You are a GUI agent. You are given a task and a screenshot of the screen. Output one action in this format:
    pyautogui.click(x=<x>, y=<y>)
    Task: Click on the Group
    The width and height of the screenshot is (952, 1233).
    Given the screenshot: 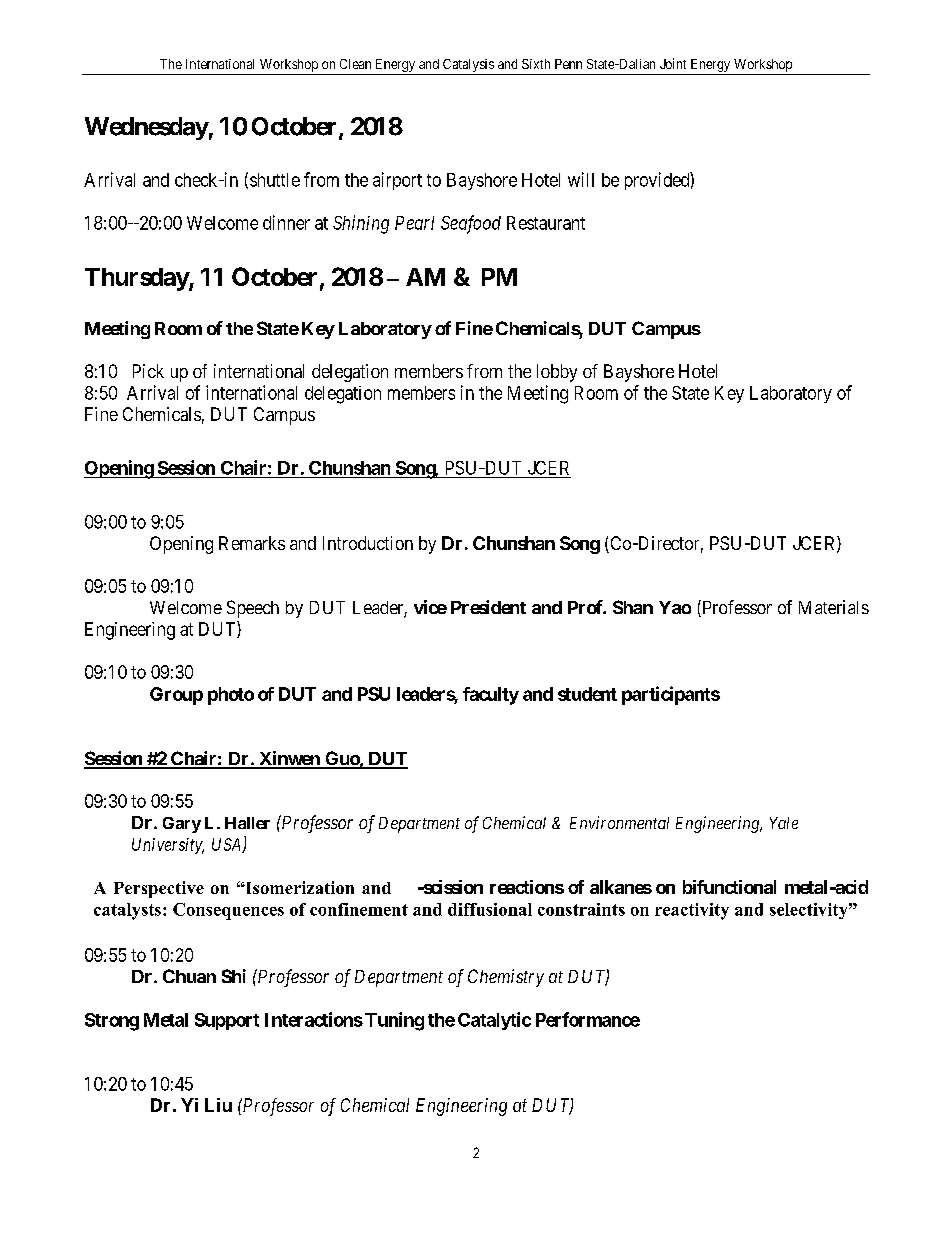 What is the action you would take?
    pyautogui.click(x=176, y=696)
